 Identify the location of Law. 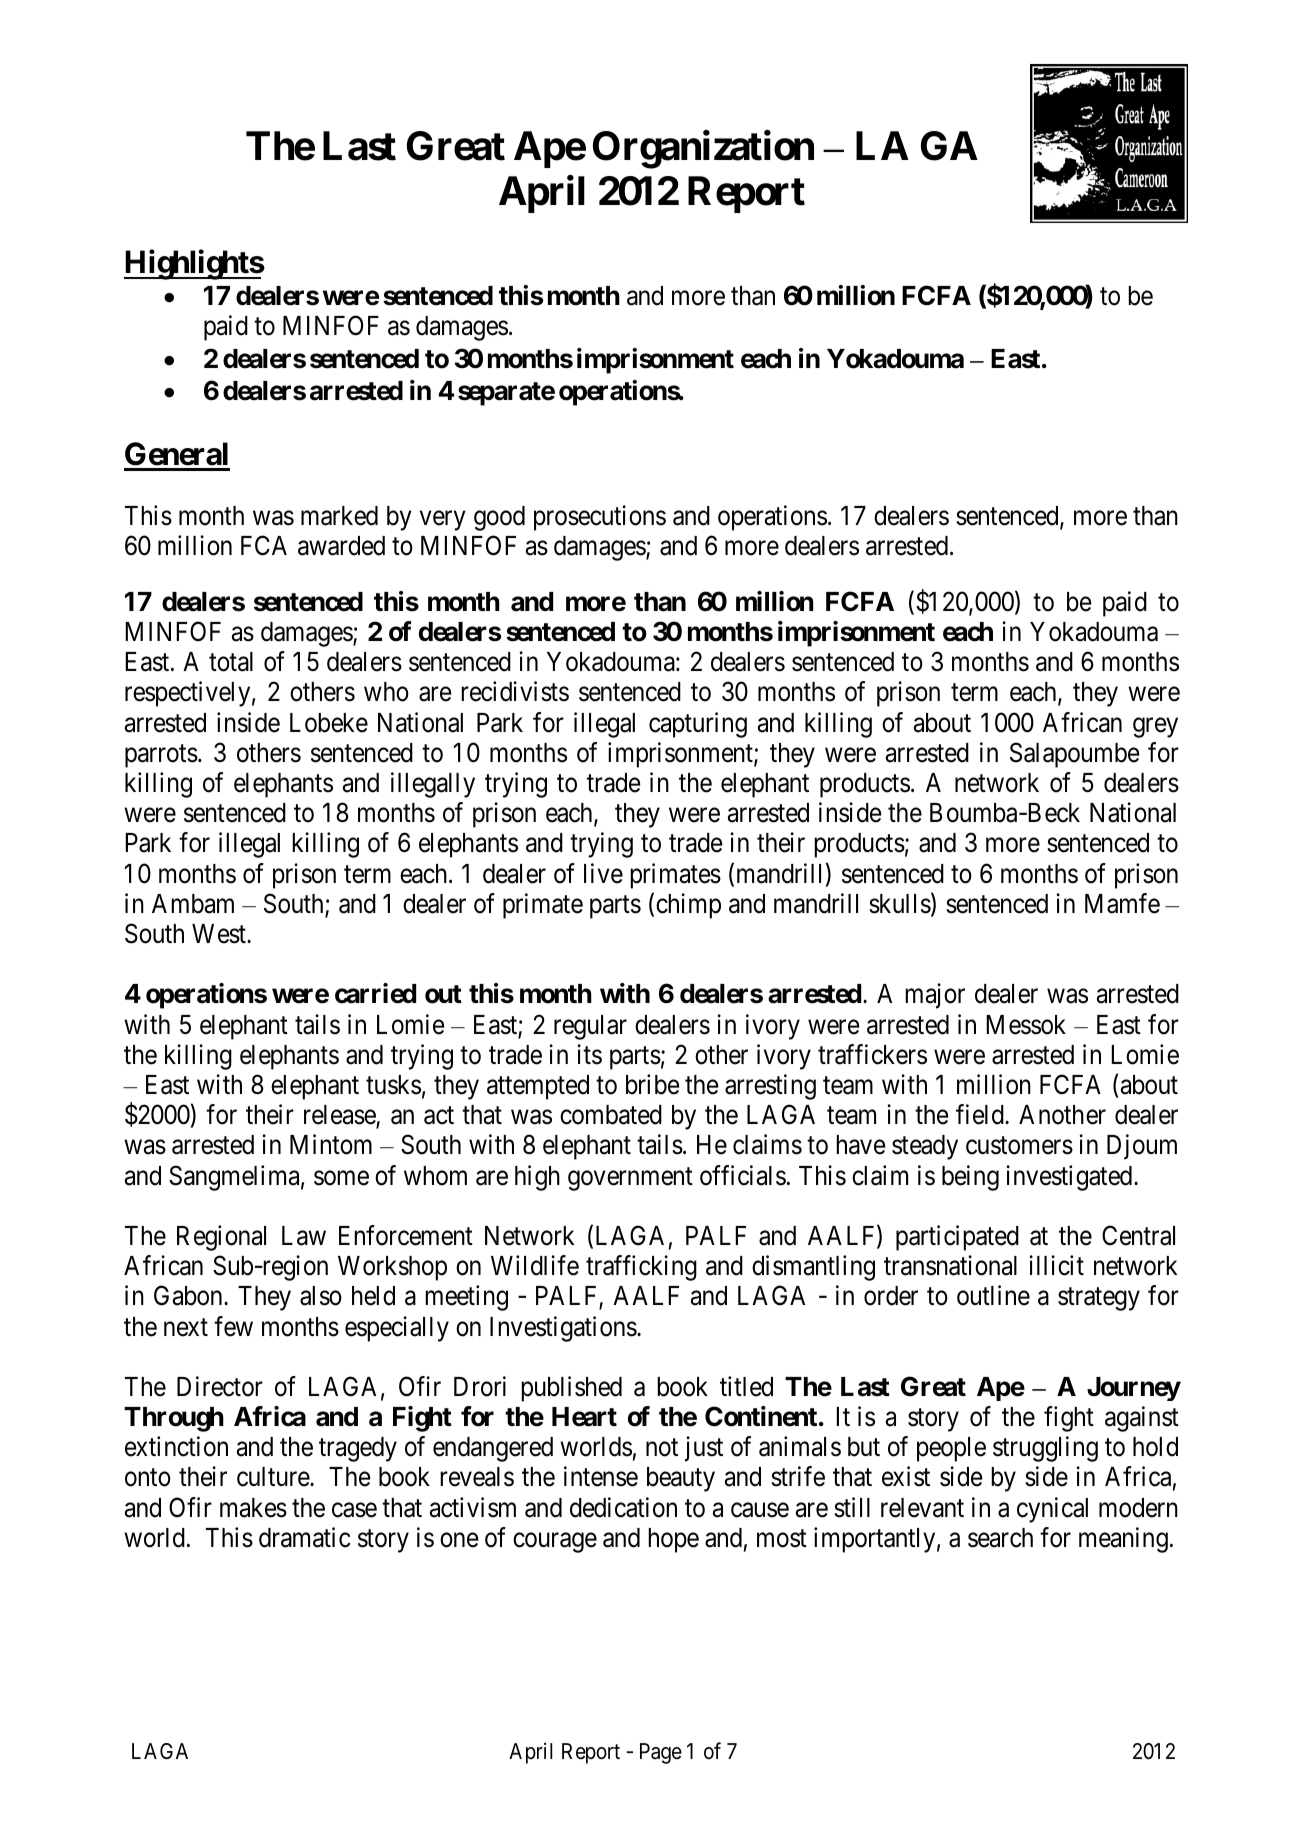
(304, 1236).
